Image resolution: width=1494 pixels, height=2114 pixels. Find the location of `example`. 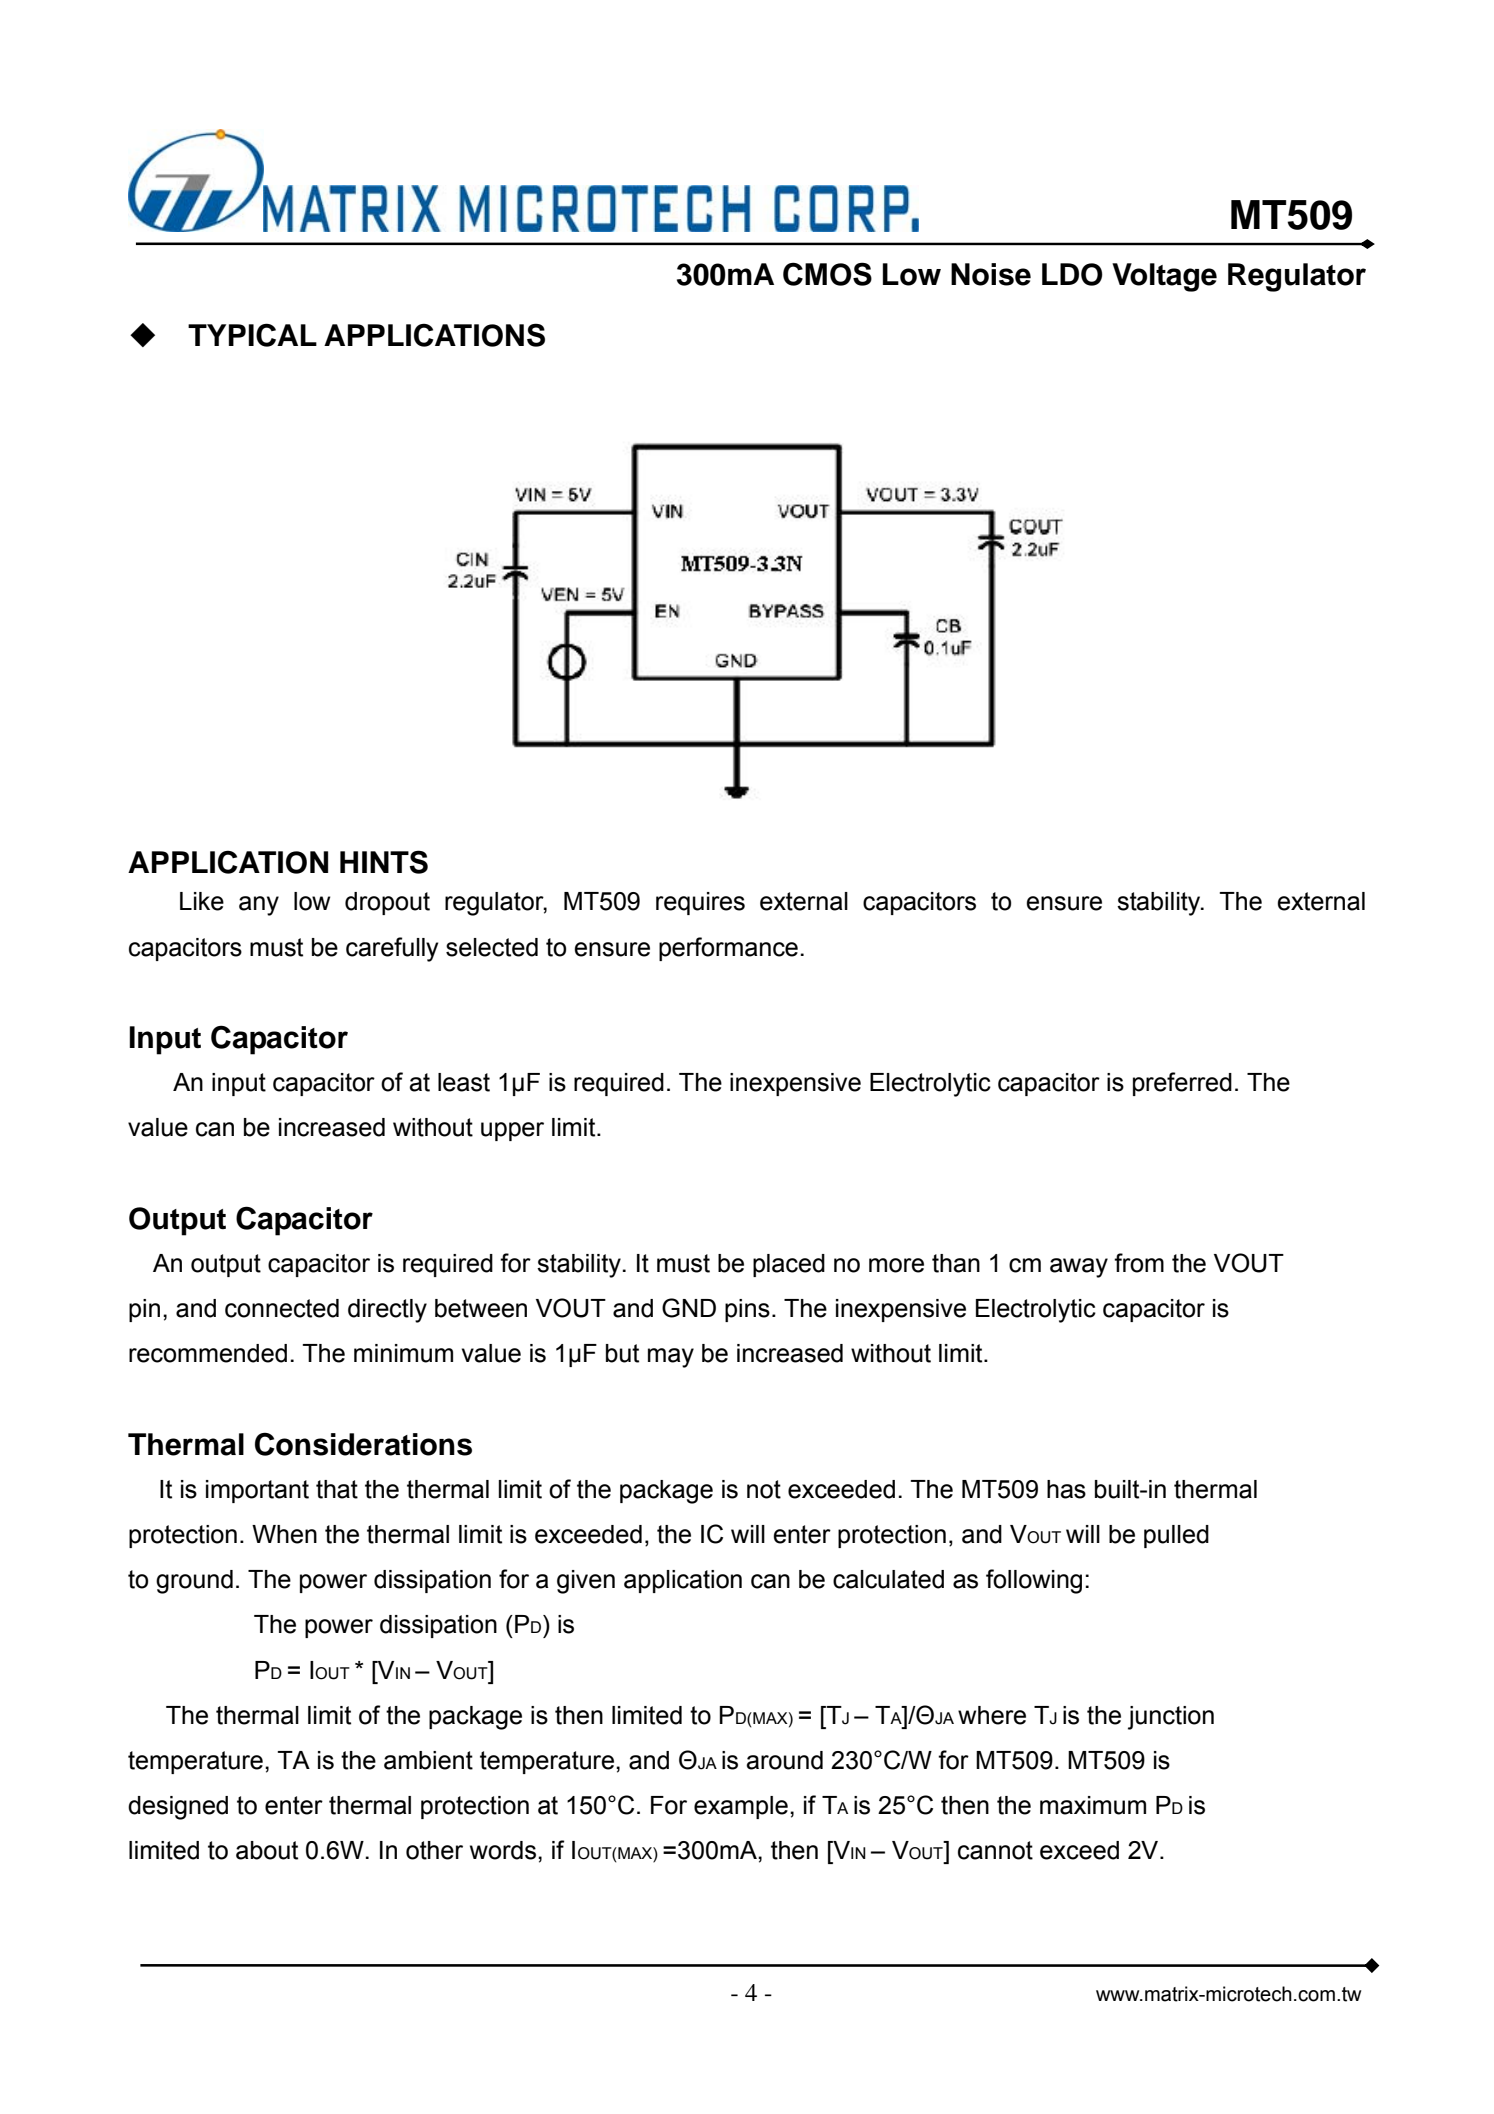

example is located at coordinates (741, 1807).
